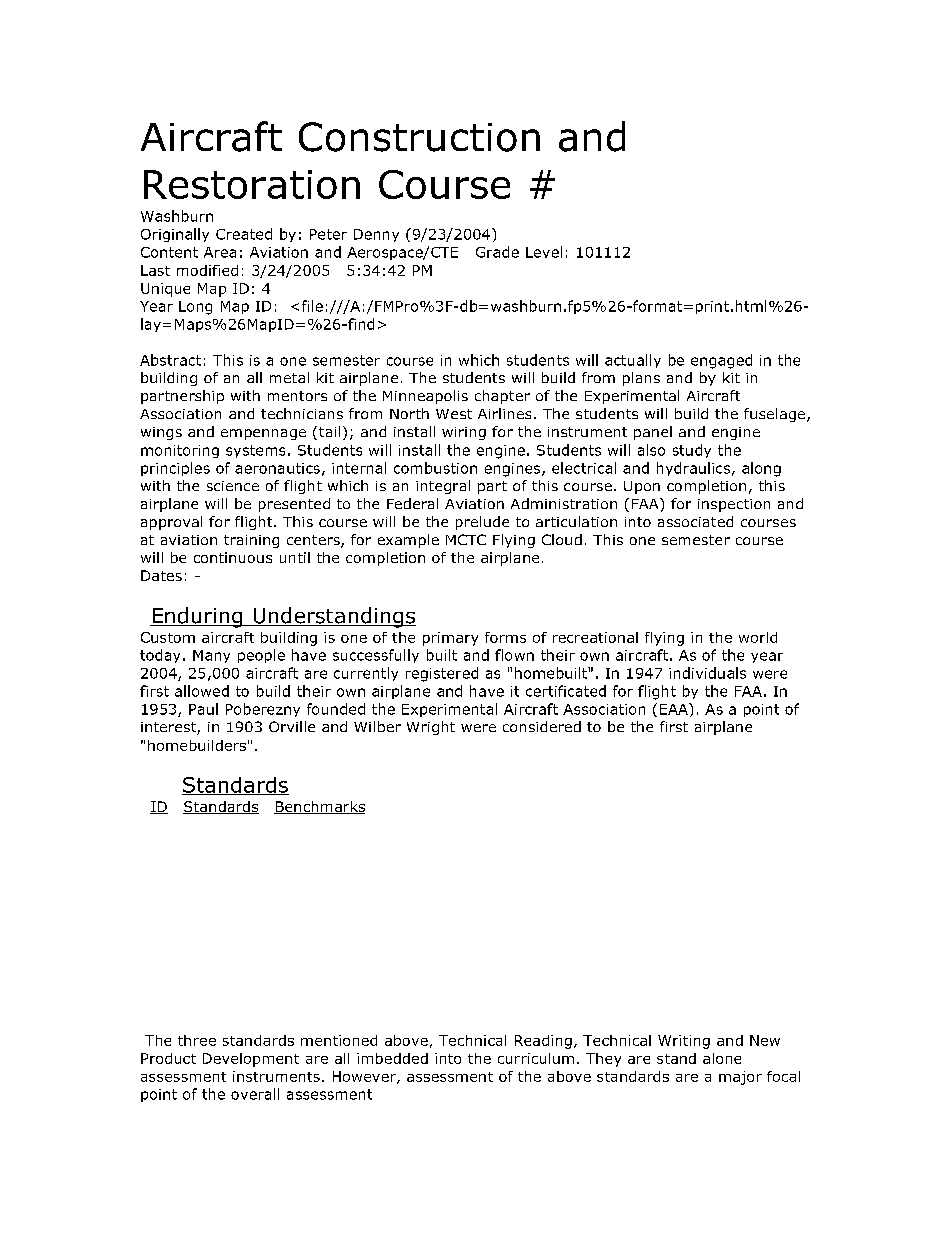  Describe the element at coordinates (544, 252) in the document. I see `Level` at that location.
